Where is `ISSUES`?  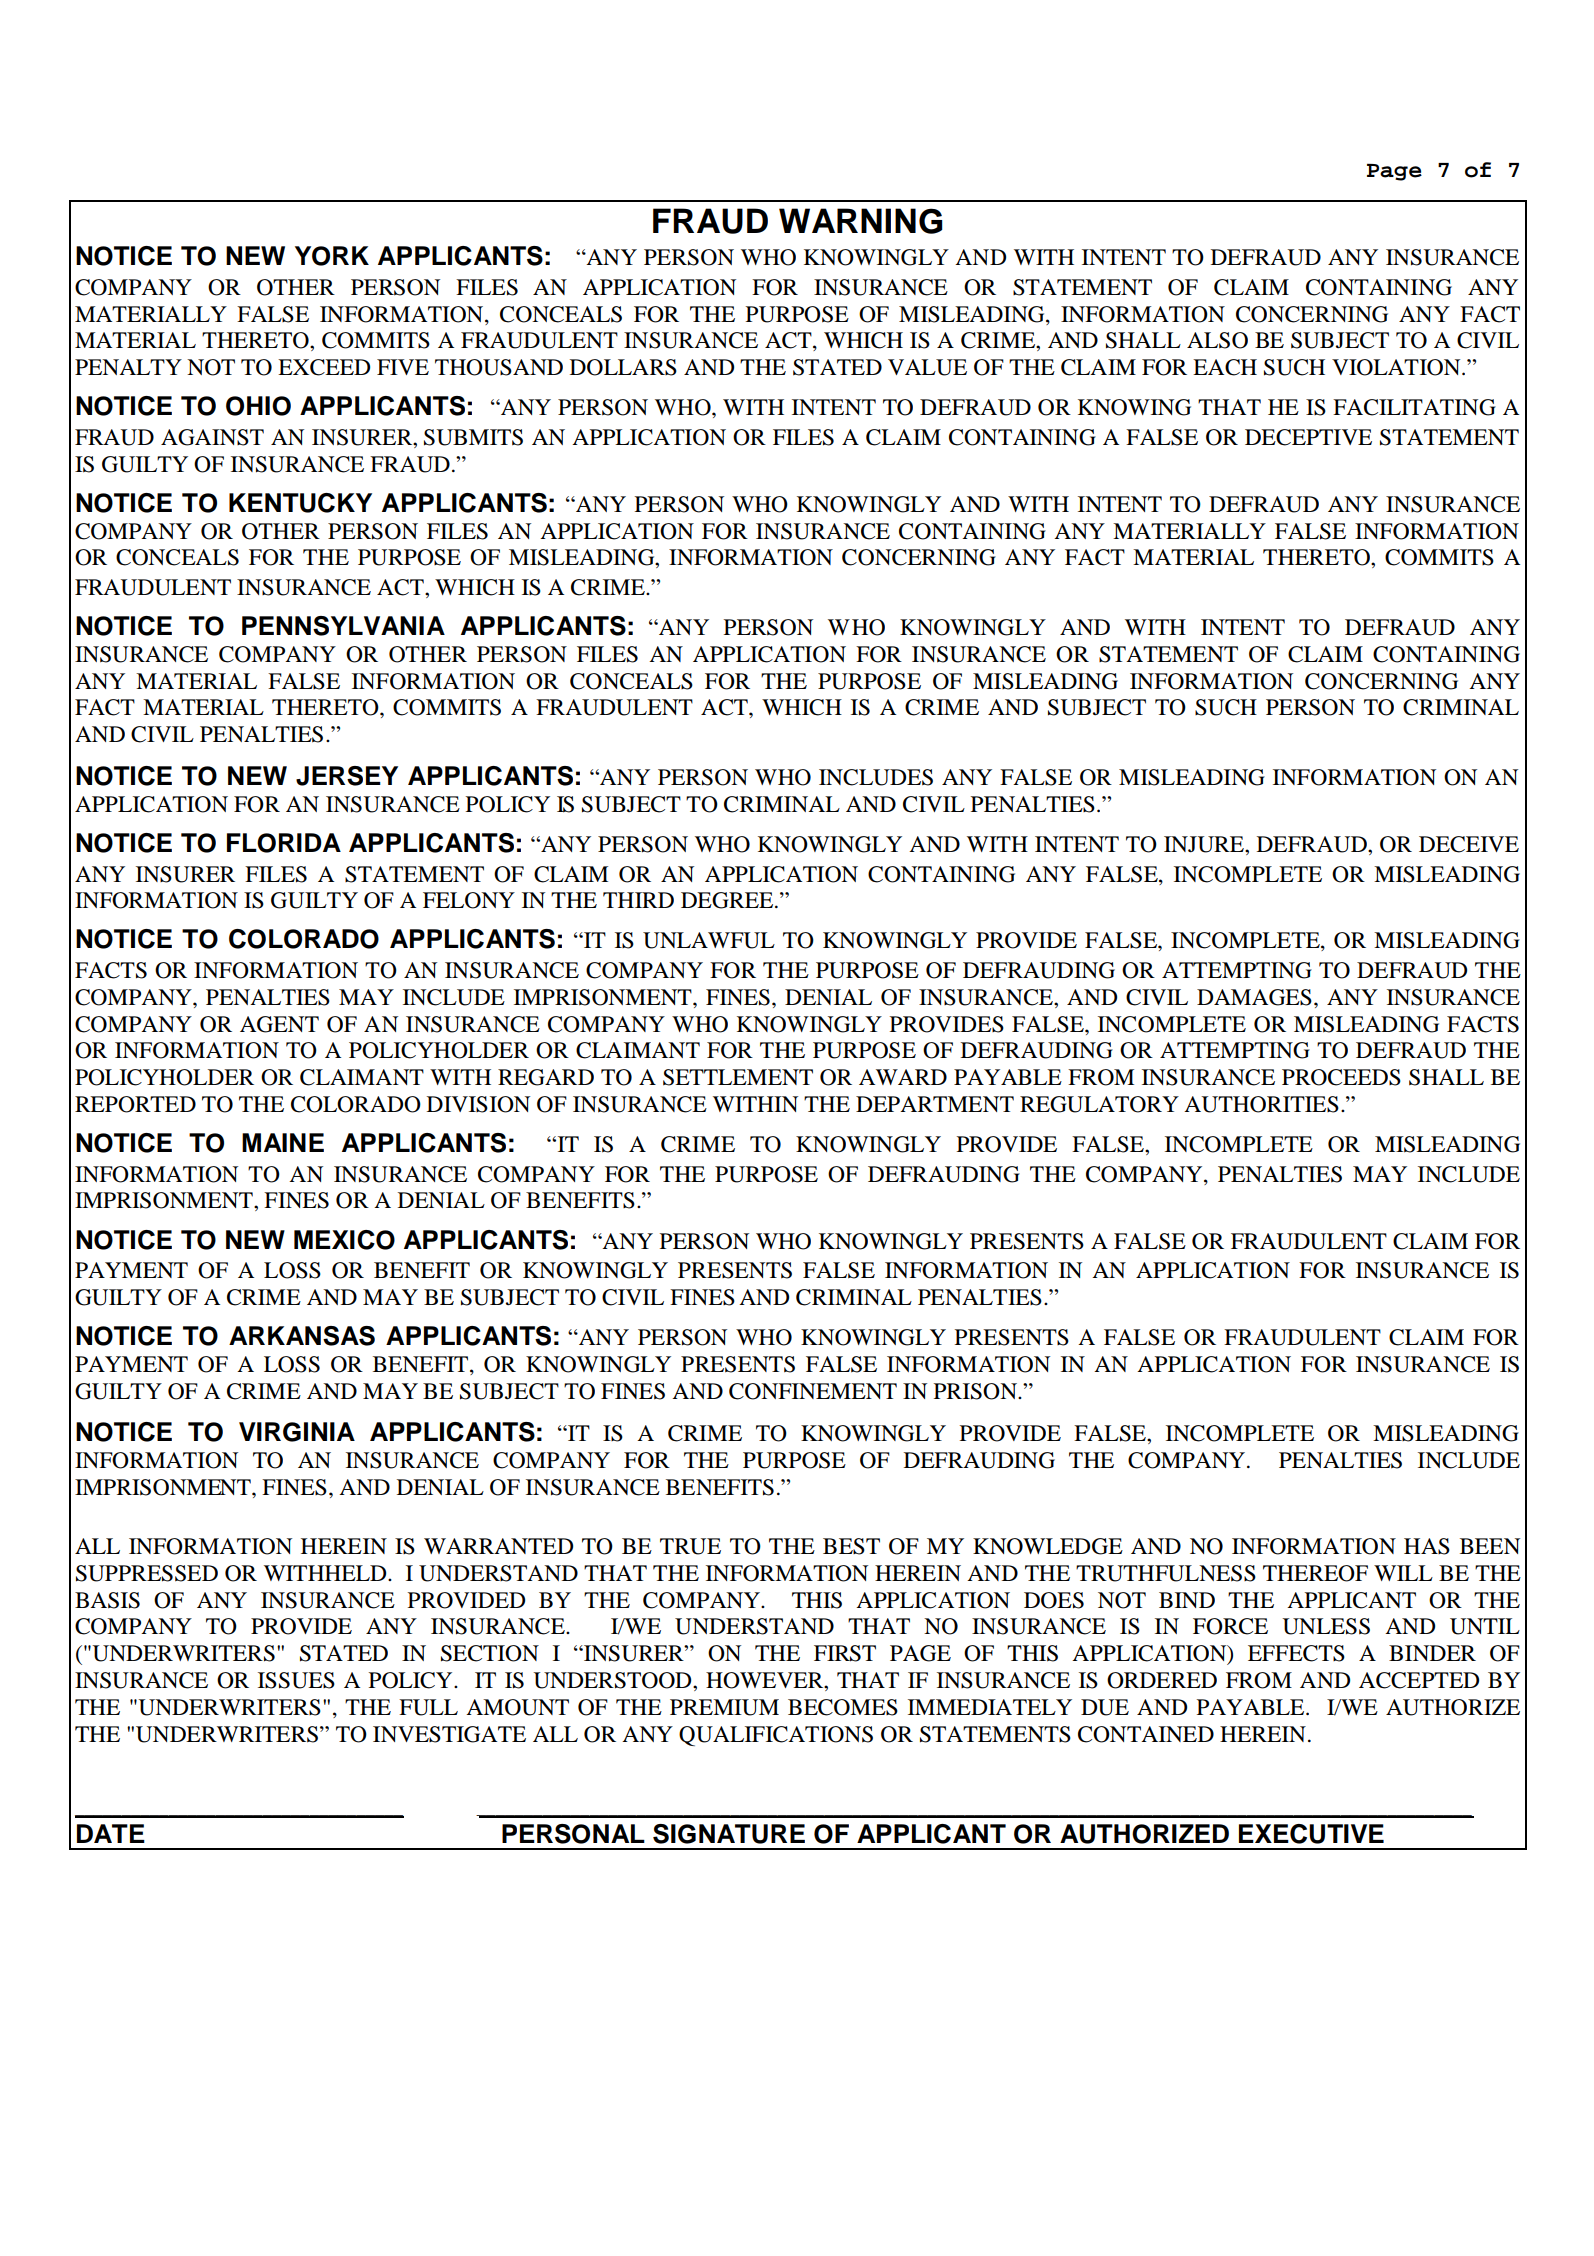
ISSUES is located at coordinates (296, 1680).
